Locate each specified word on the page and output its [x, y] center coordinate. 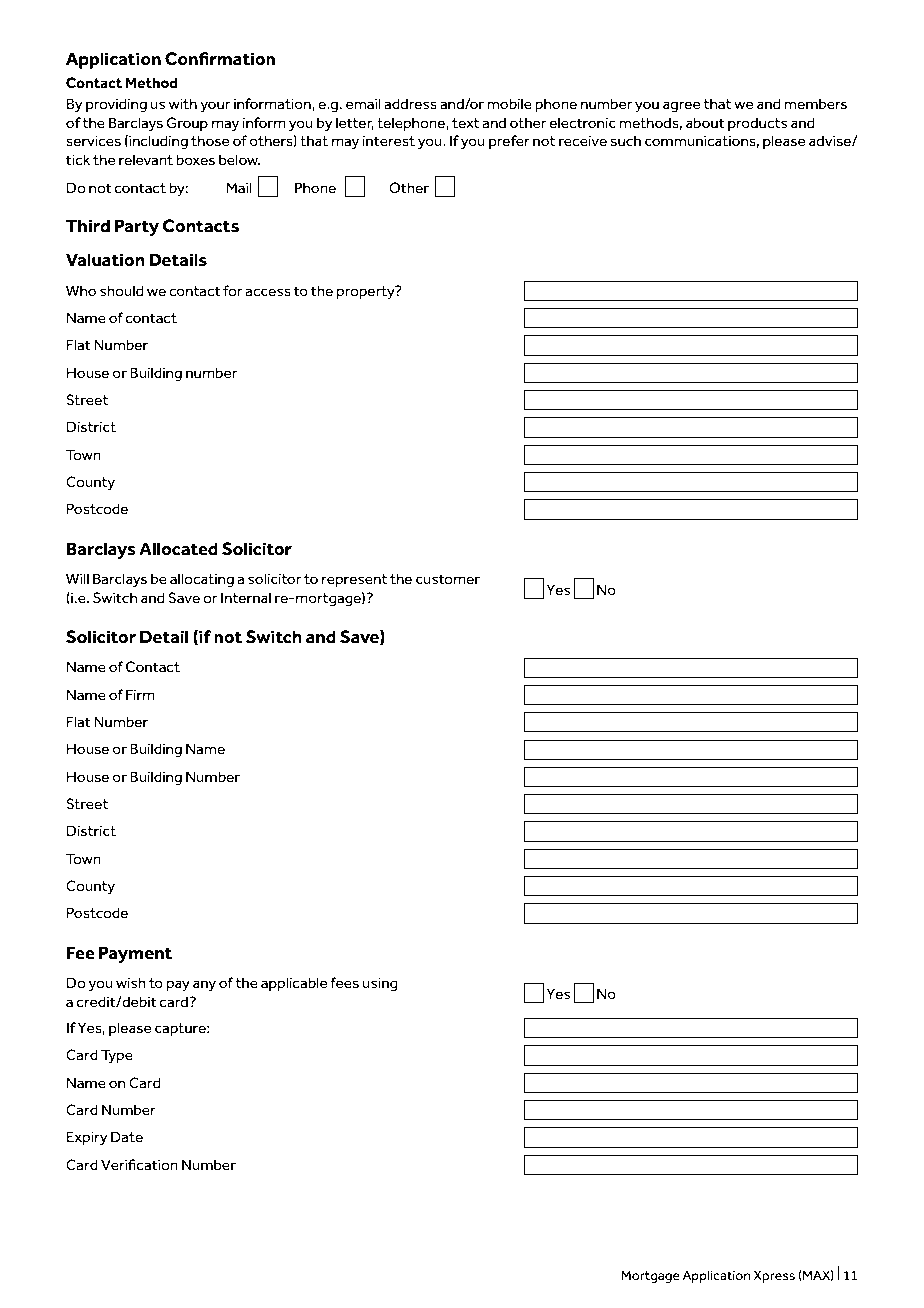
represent [354, 580]
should [121, 291]
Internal [246, 598]
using [380, 985]
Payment [135, 954]
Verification [139, 1165]
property [367, 292]
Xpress [774, 1276]
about [705, 122]
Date [127, 1136]
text [465, 123]
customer [448, 579]
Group [187, 124]
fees [344, 983]
